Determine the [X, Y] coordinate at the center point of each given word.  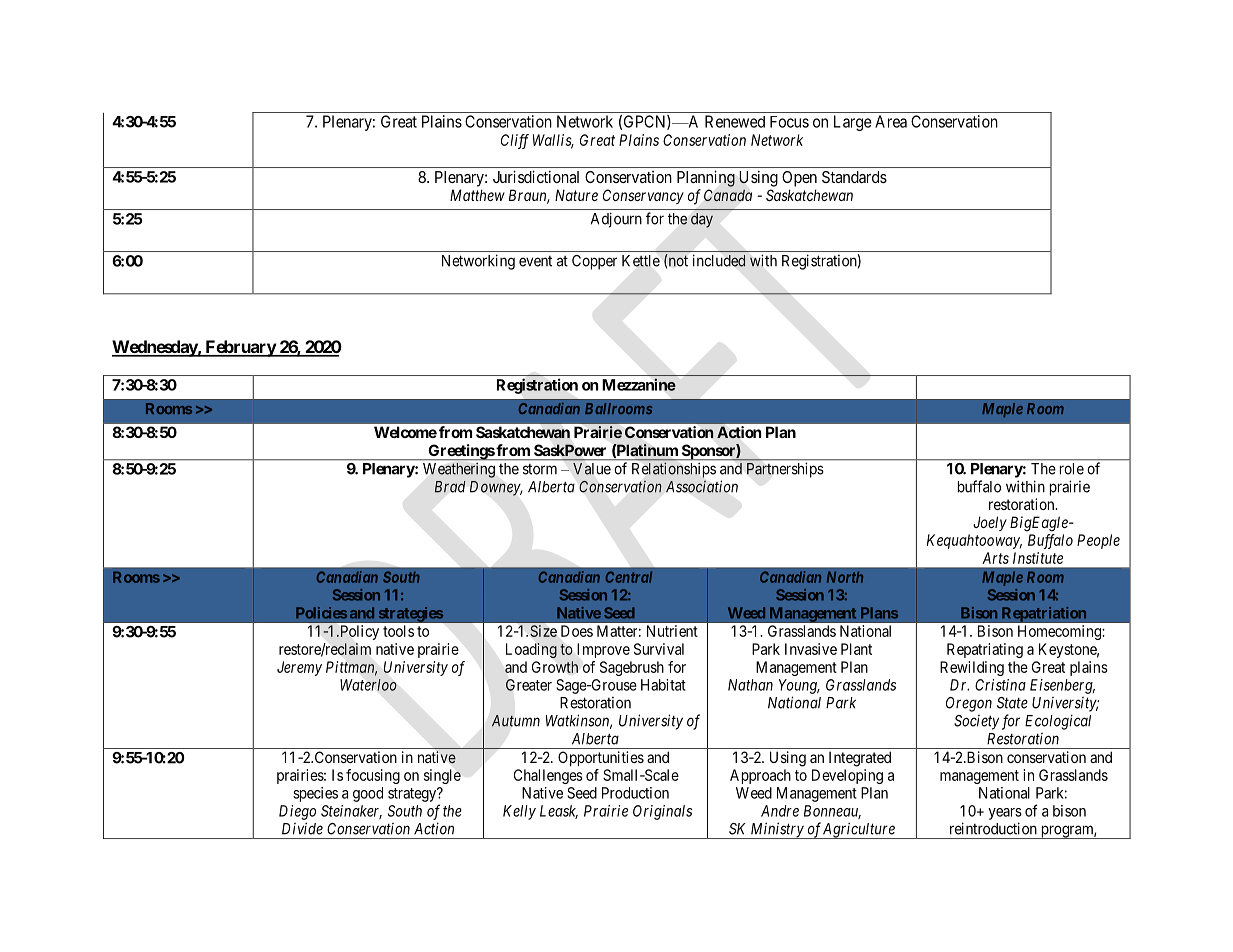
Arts [995, 558]
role [1072, 469]
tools [398, 631]
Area [891, 121]
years [1005, 814]
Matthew [477, 195]
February [240, 348]
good [368, 794]
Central [629, 577]
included [719, 260]
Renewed [735, 121]
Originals [662, 812]
